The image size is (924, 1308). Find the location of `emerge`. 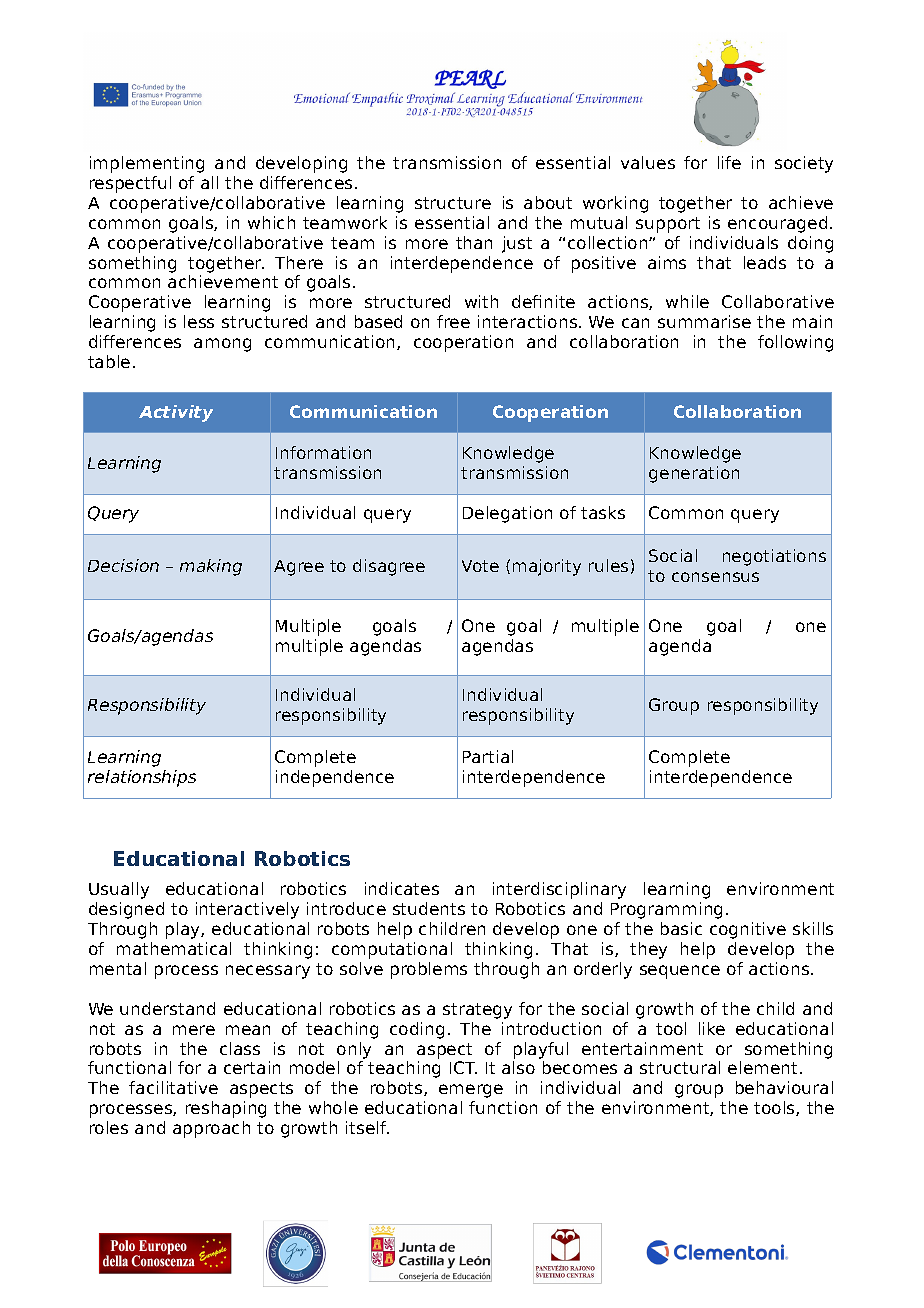

emerge is located at coordinates (471, 1091).
